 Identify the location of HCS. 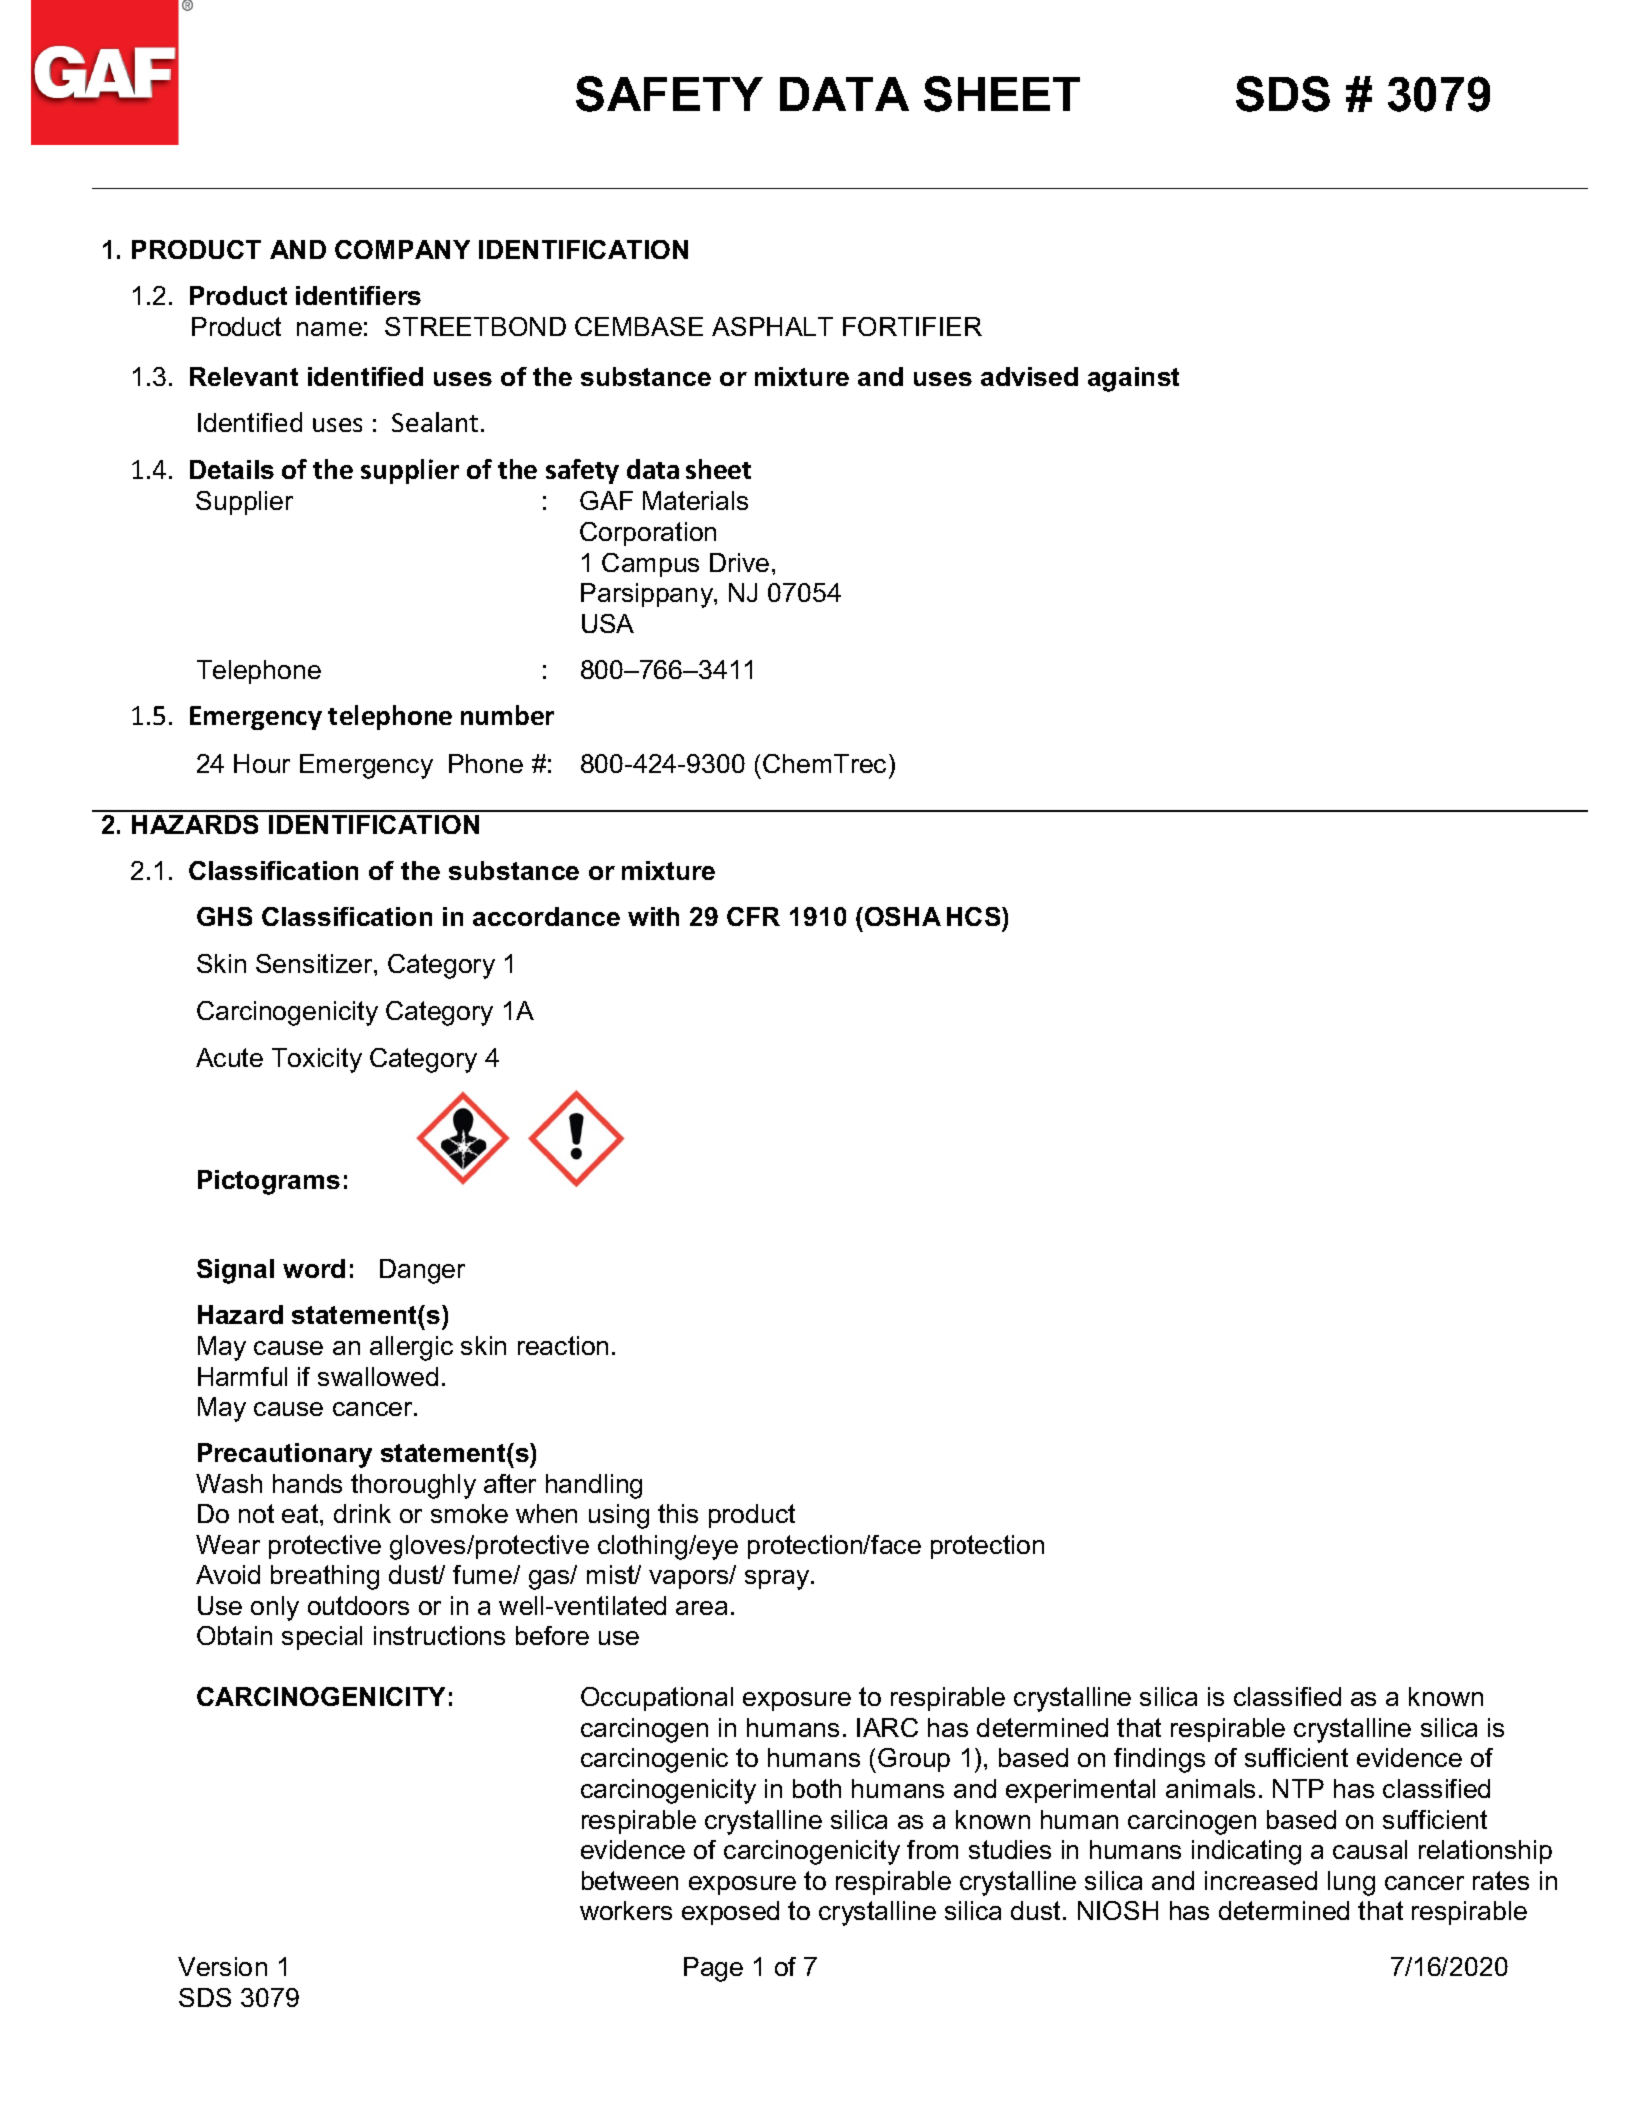
(975, 916).
